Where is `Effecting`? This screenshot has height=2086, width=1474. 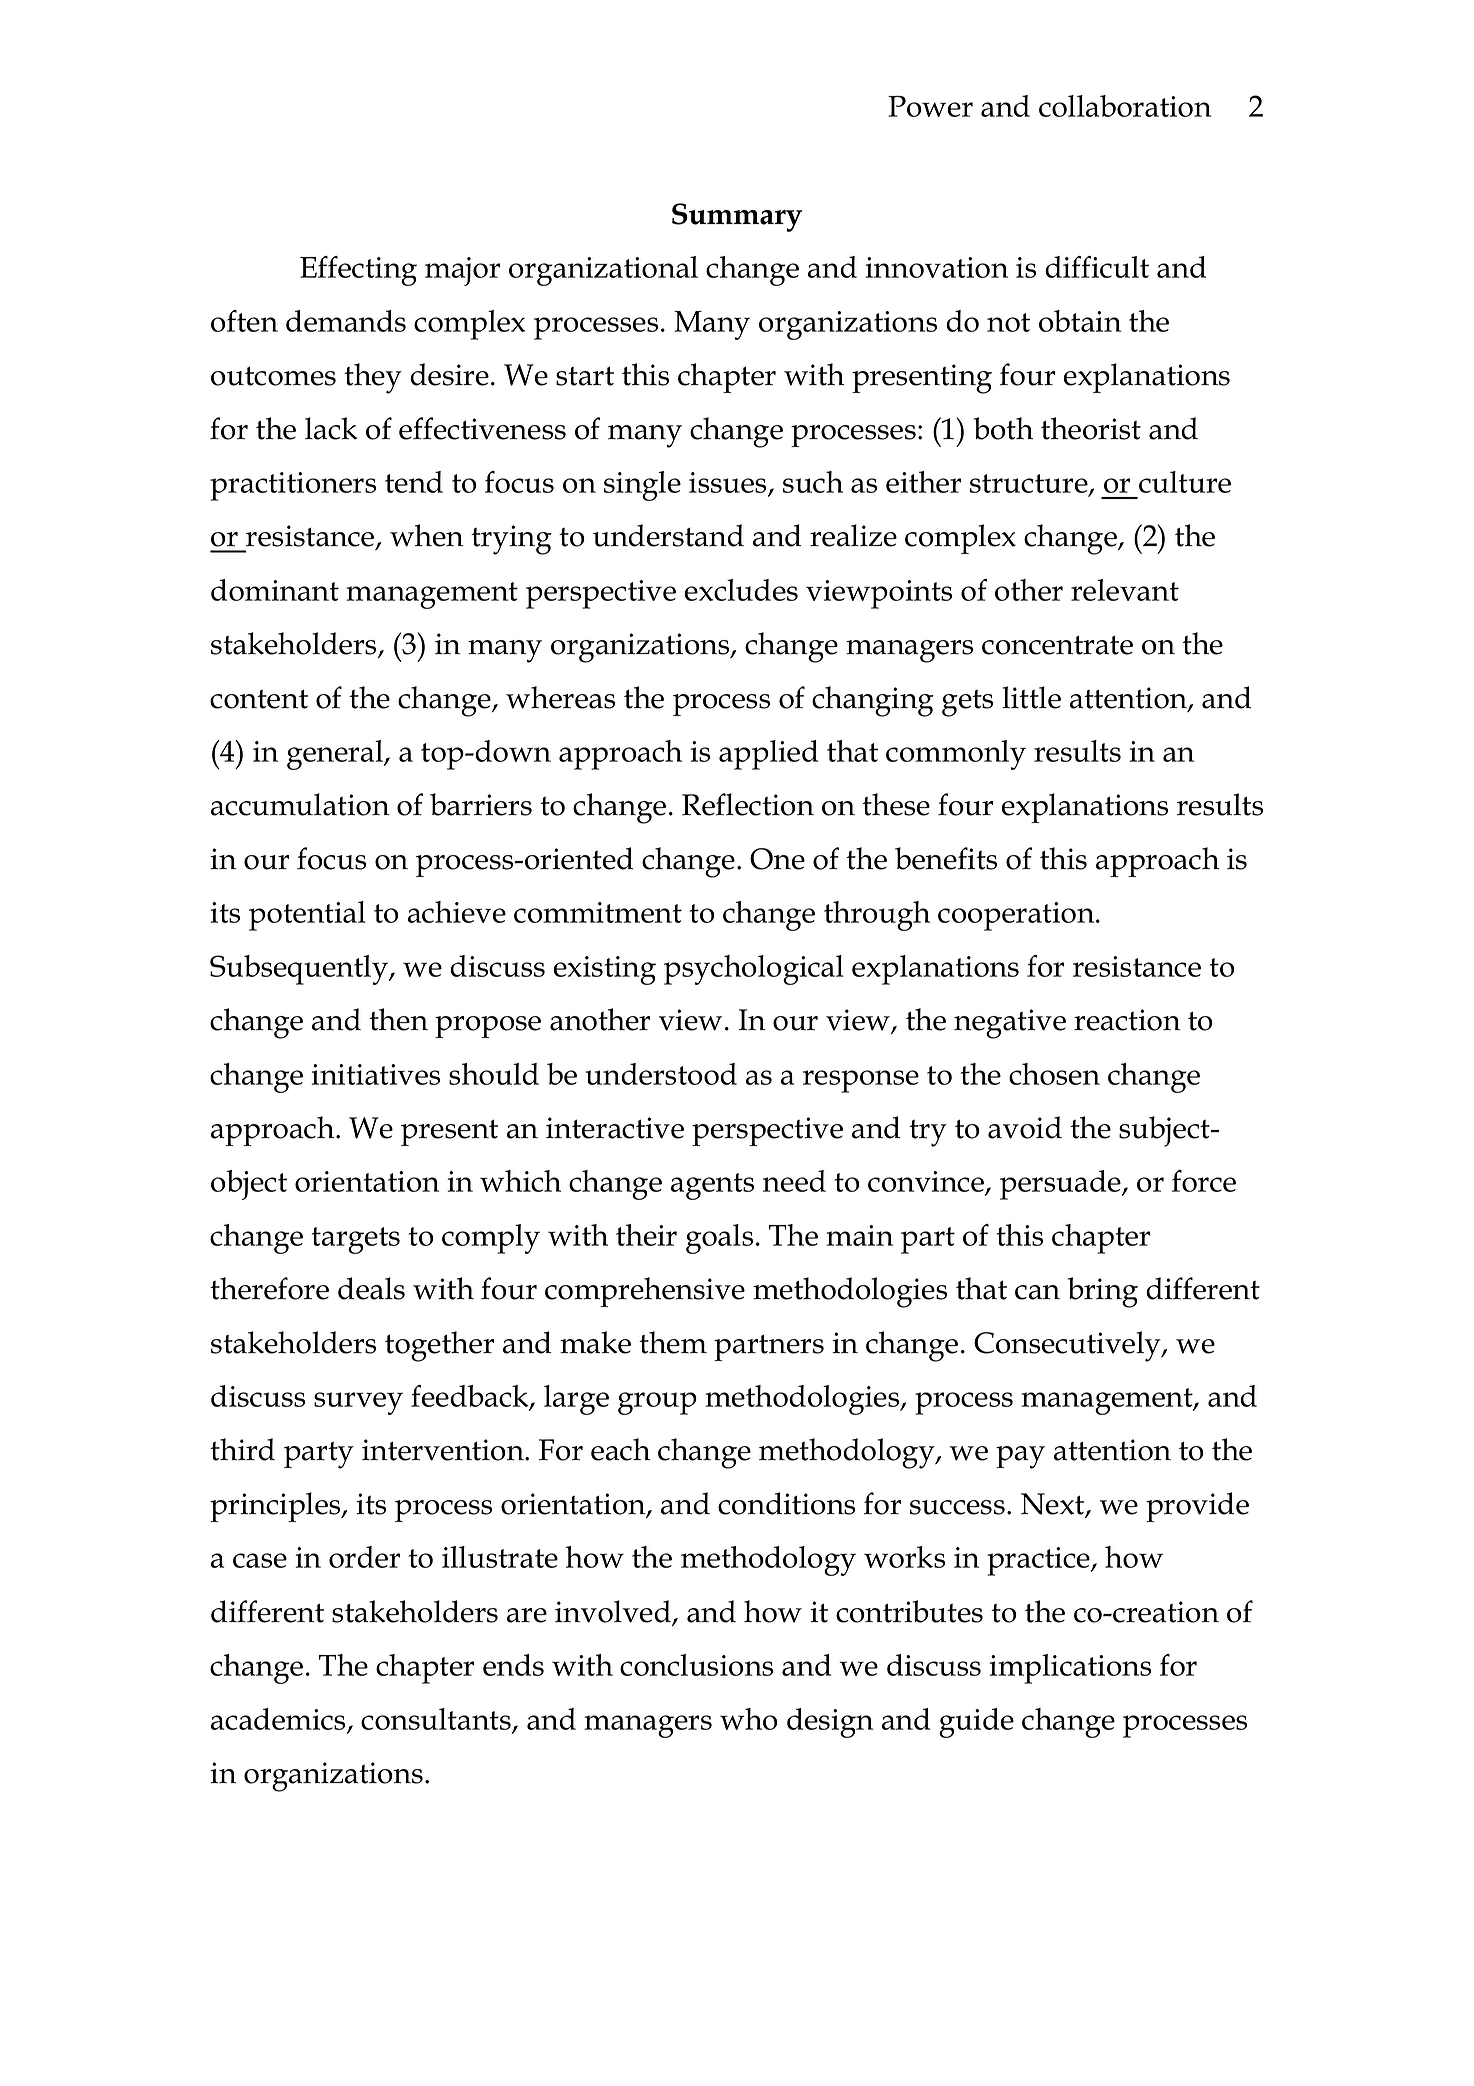
Effecting is located at coordinates (358, 271).
